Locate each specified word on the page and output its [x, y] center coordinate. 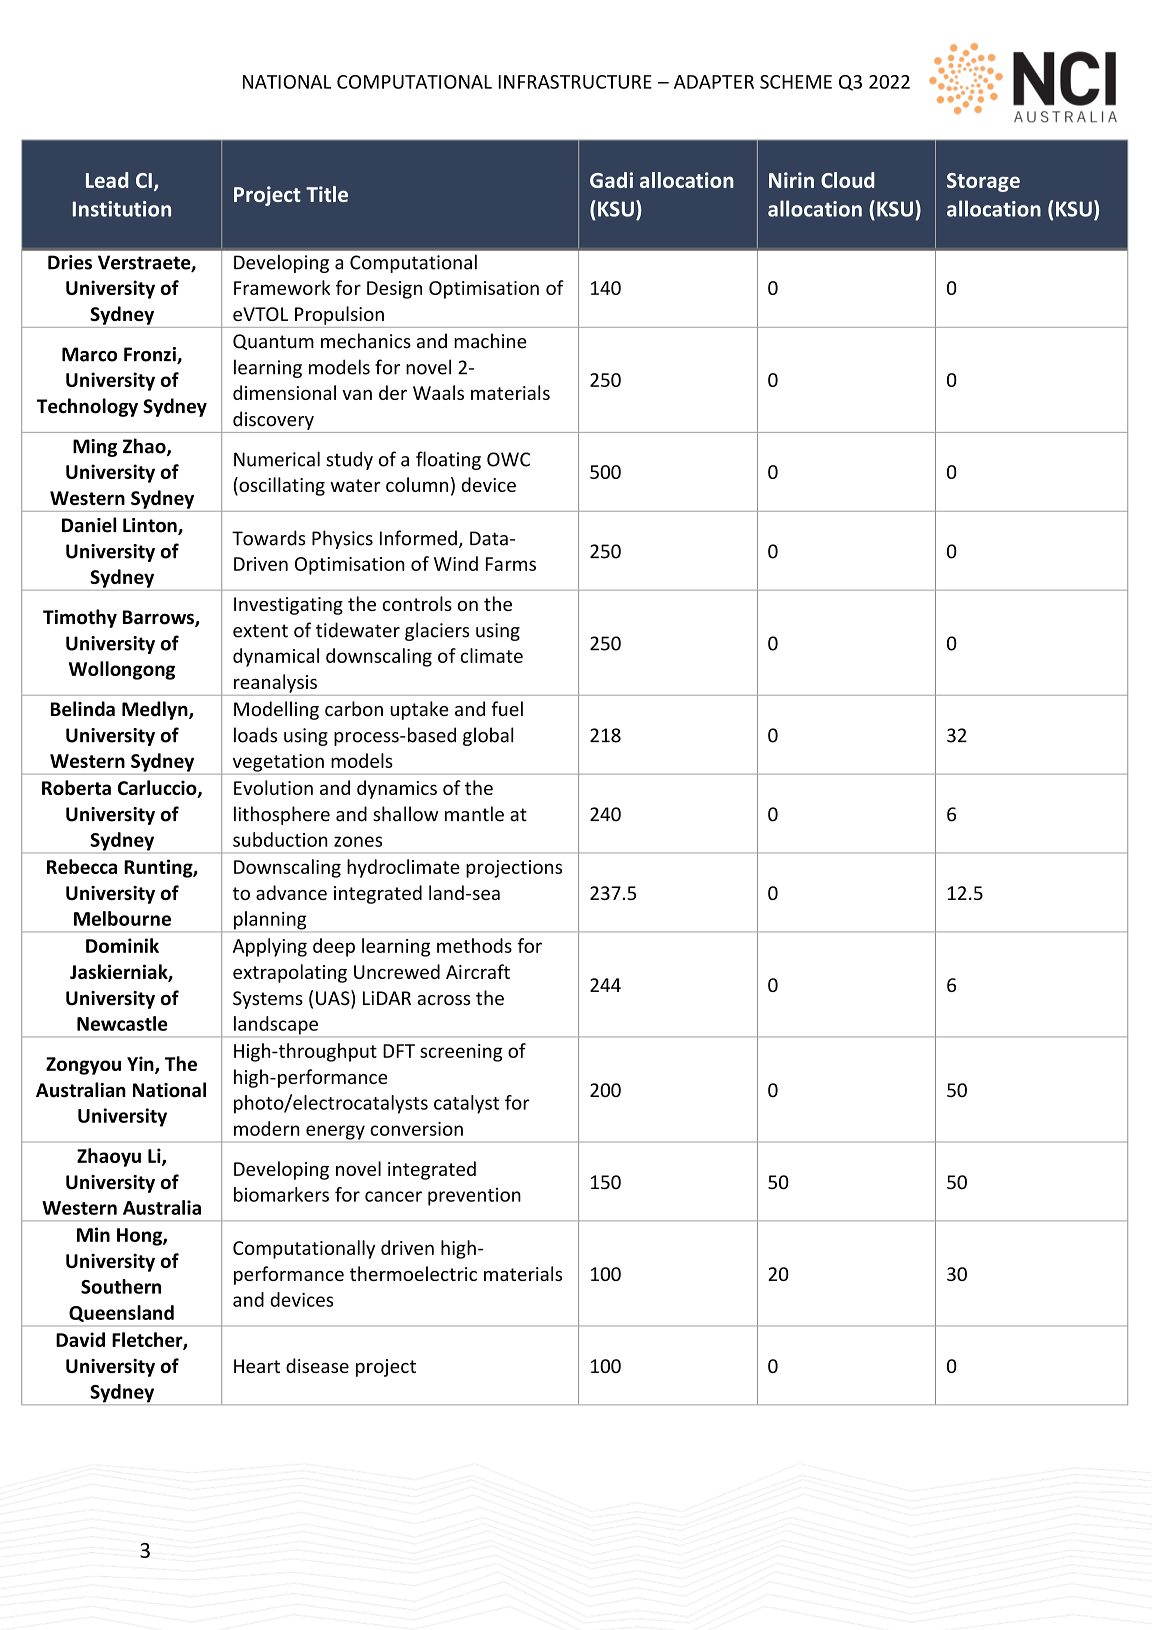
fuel [507, 709]
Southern [121, 1286]
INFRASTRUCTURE [575, 82]
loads [255, 735]
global [488, 736]
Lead [107, 180]
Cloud [848, 180]
